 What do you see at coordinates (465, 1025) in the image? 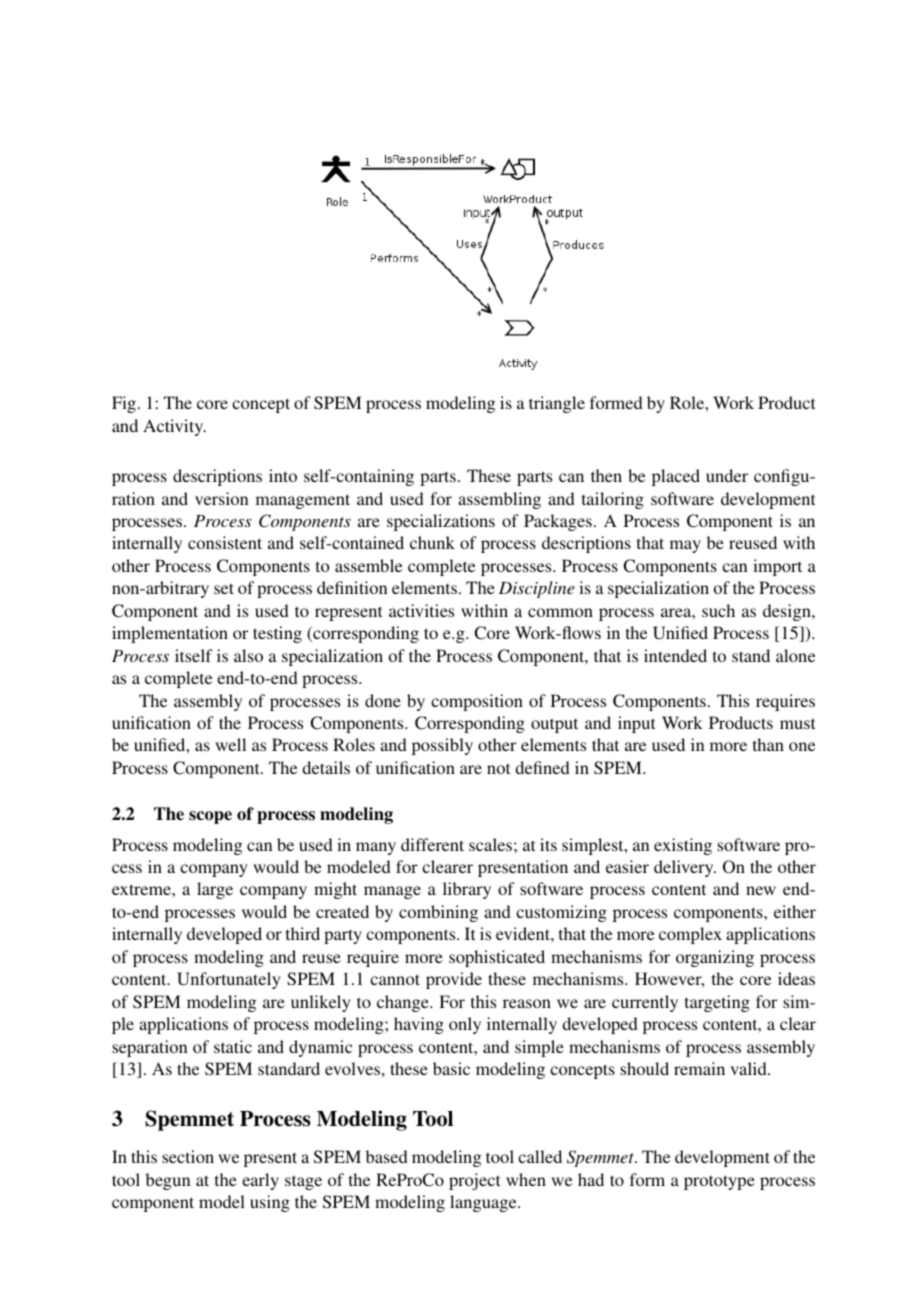
I see `only` at bounding box center [465, 1025].
